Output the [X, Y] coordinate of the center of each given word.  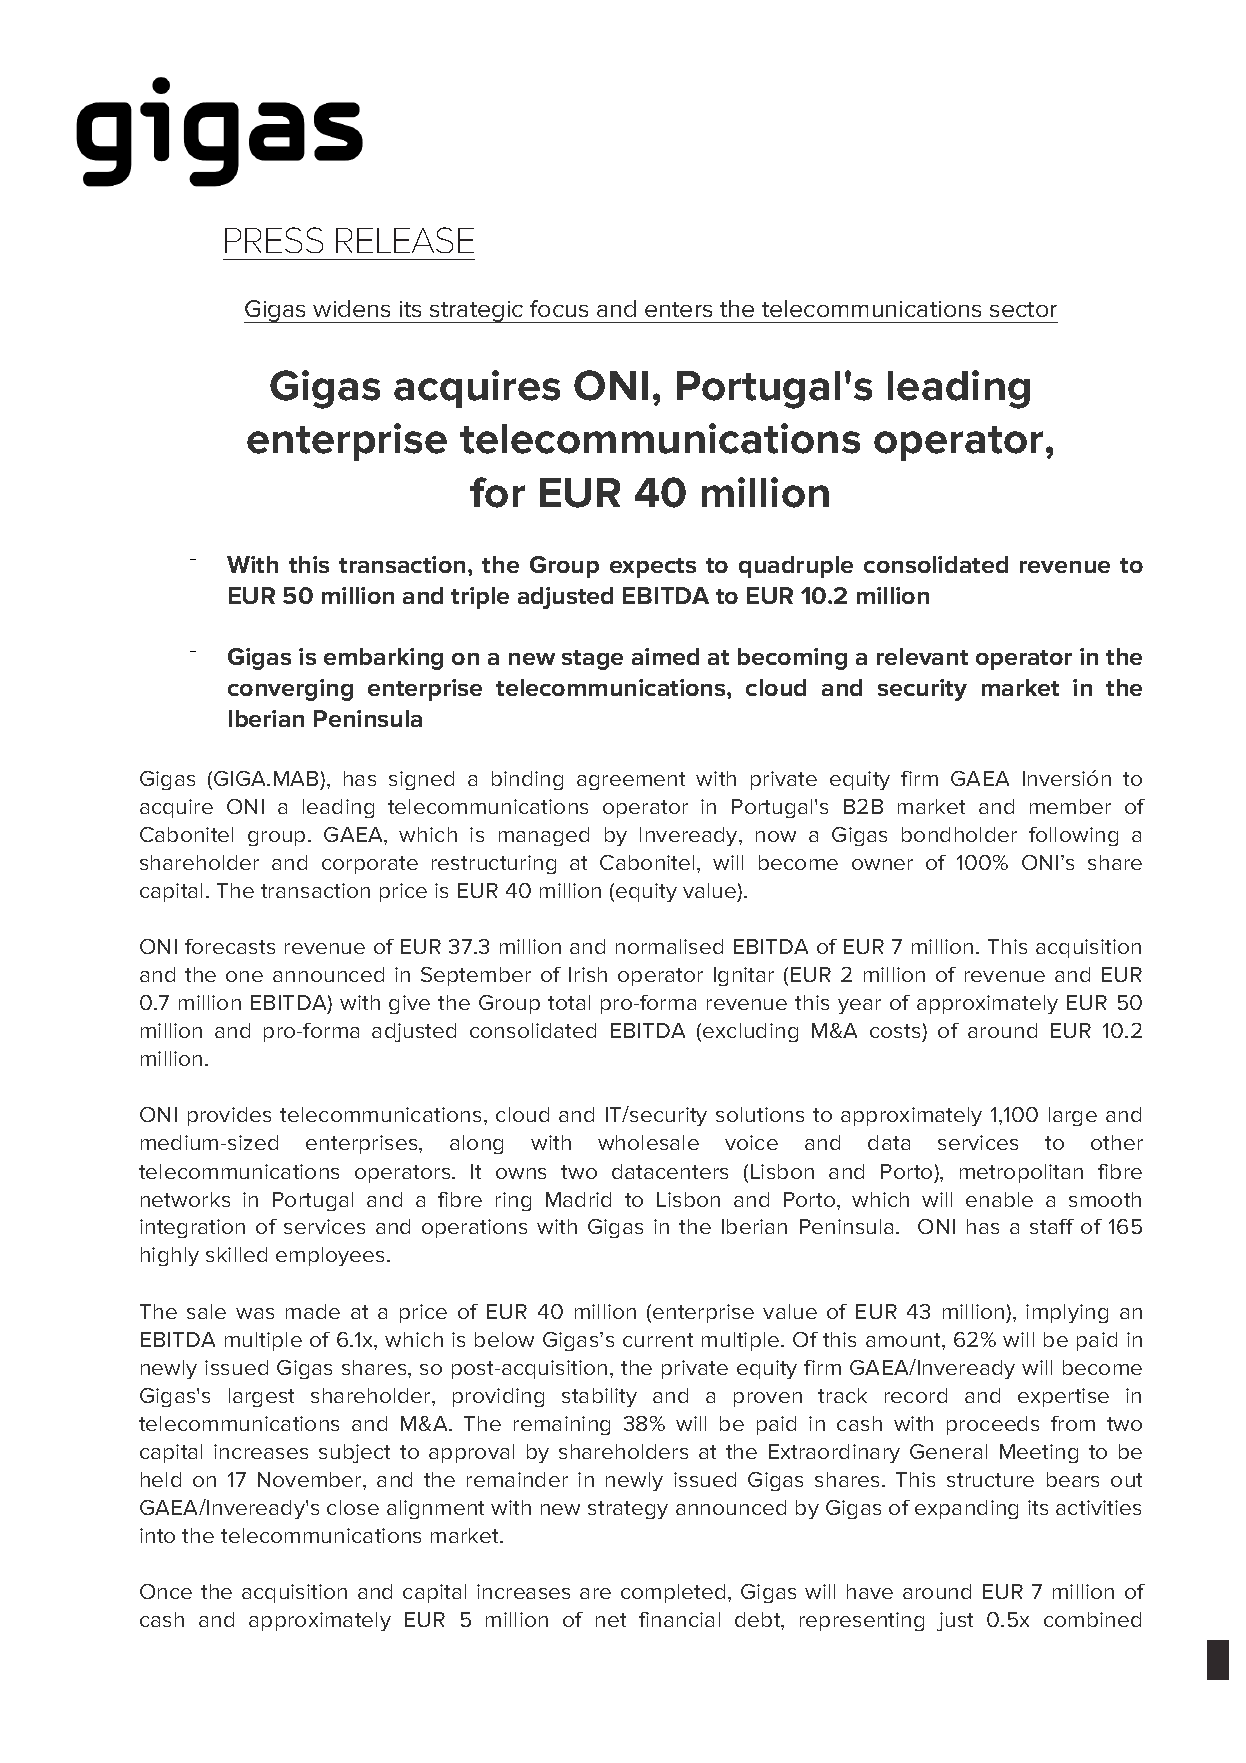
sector [1023, 309]
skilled [236, 1254]
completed [673, 1593]
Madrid [578, 1199]
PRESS [274, 240]
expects [653, 568]
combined [1092, 1619]
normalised [669, 946]
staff [1052, 1226]
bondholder [959, 834]
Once [166, 1591]
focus [559, 308]
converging [290, 690]
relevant [922, 656]
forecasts [230, 946]
